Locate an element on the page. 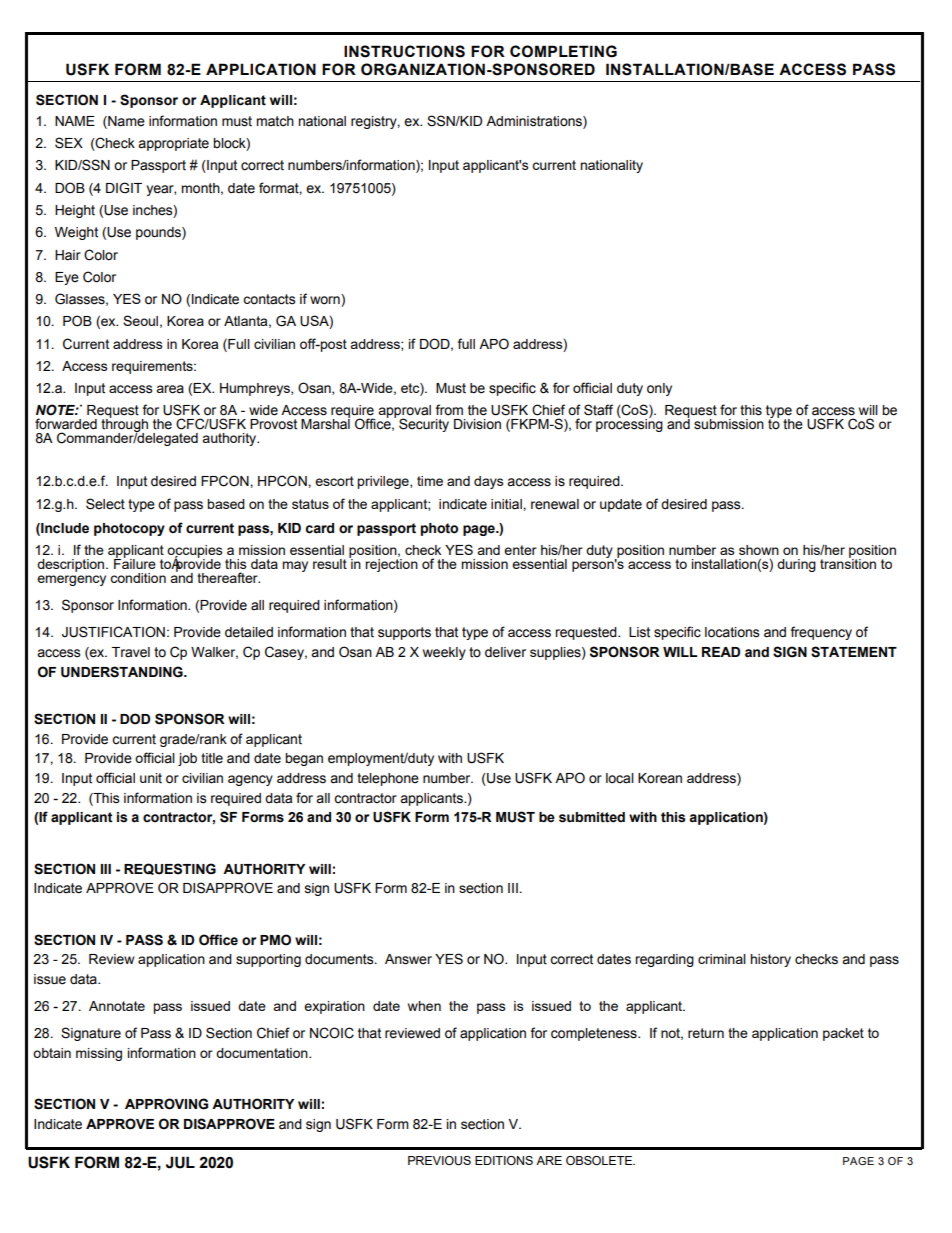 The width and height of the page is (952, 1233). INSTRUCTIONS is located at coordinates (404, 51).
